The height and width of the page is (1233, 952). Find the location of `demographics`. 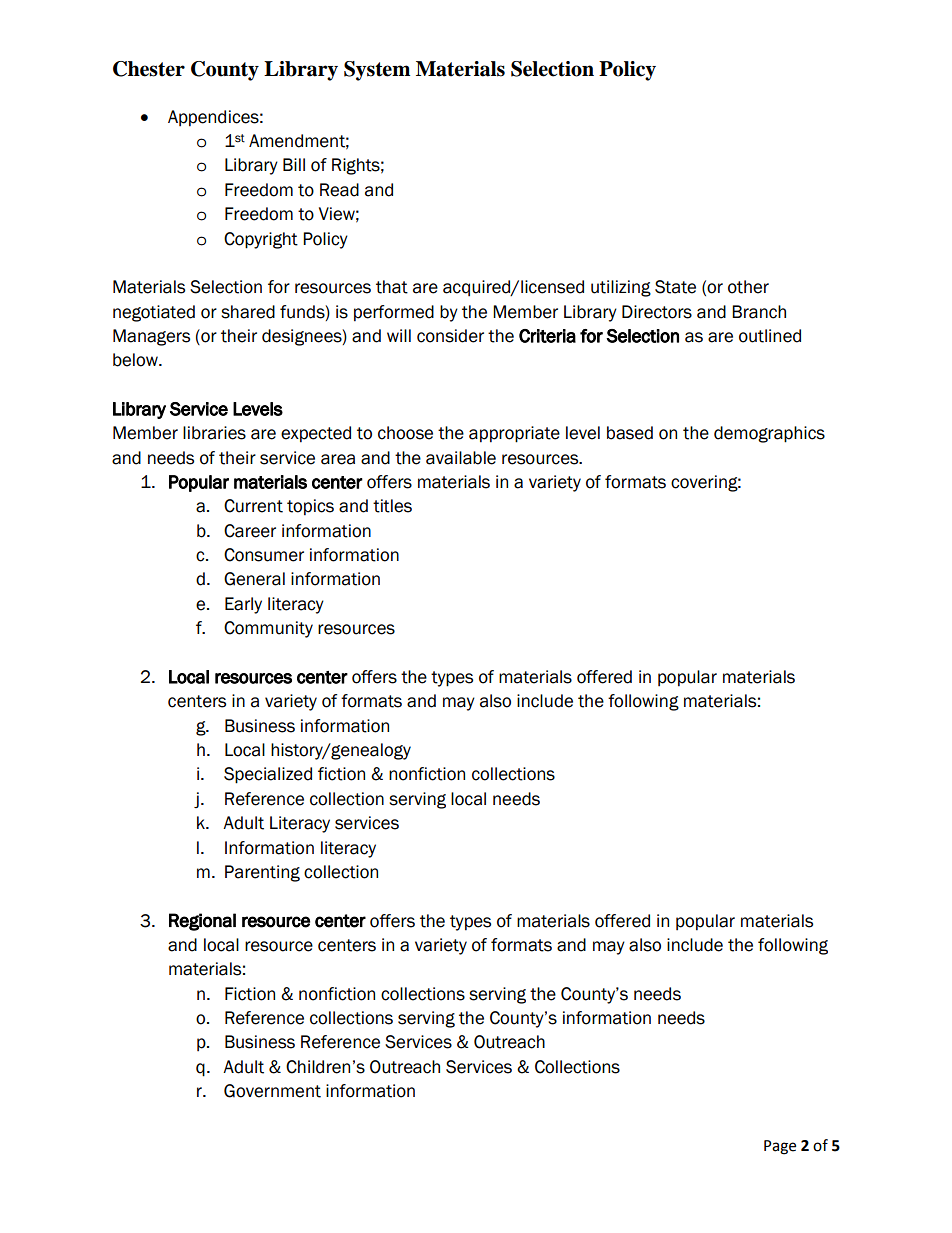

demographics is located at coordinates (769, 434).
